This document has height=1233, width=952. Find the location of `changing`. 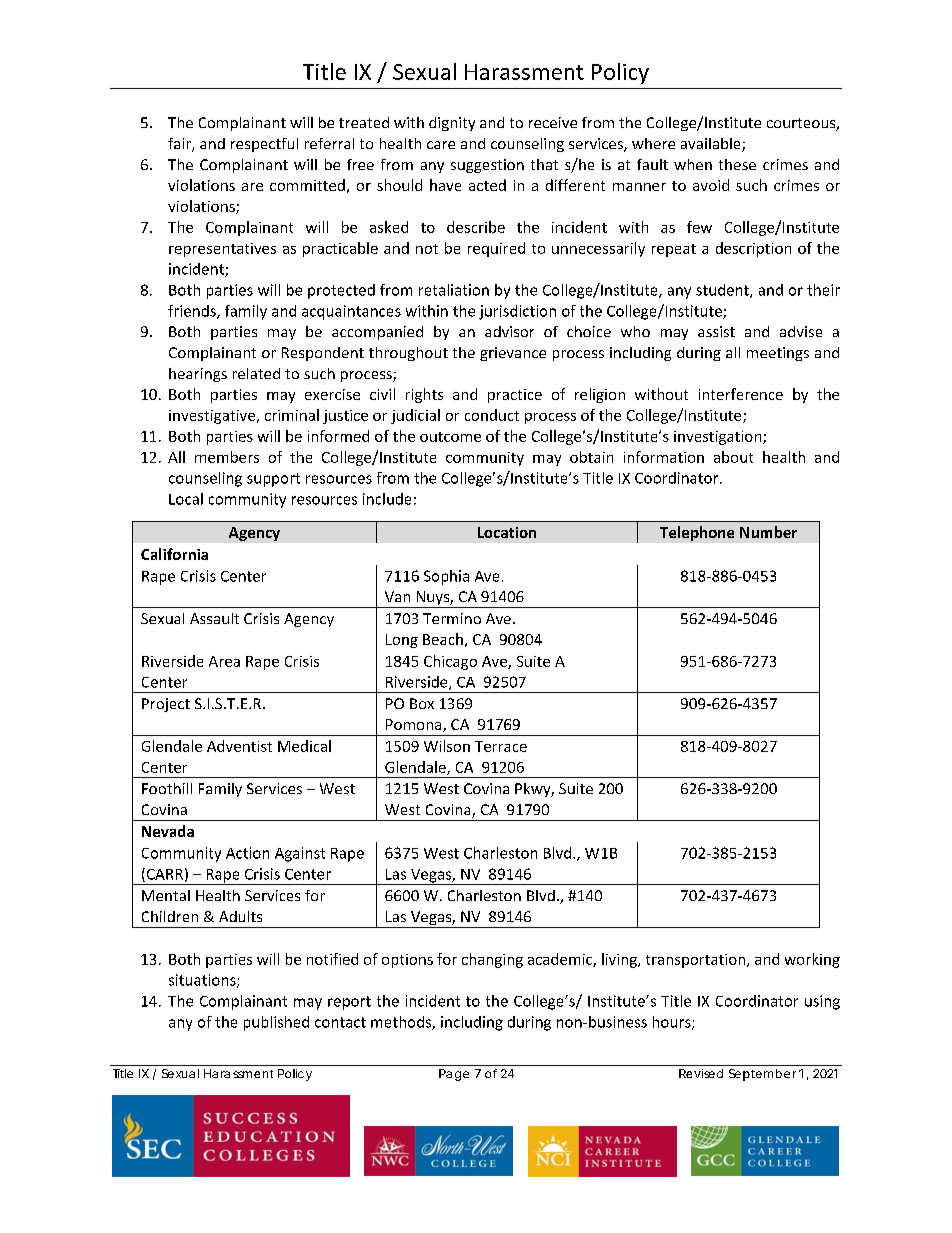

changing is located at coordinates (492, 960).
